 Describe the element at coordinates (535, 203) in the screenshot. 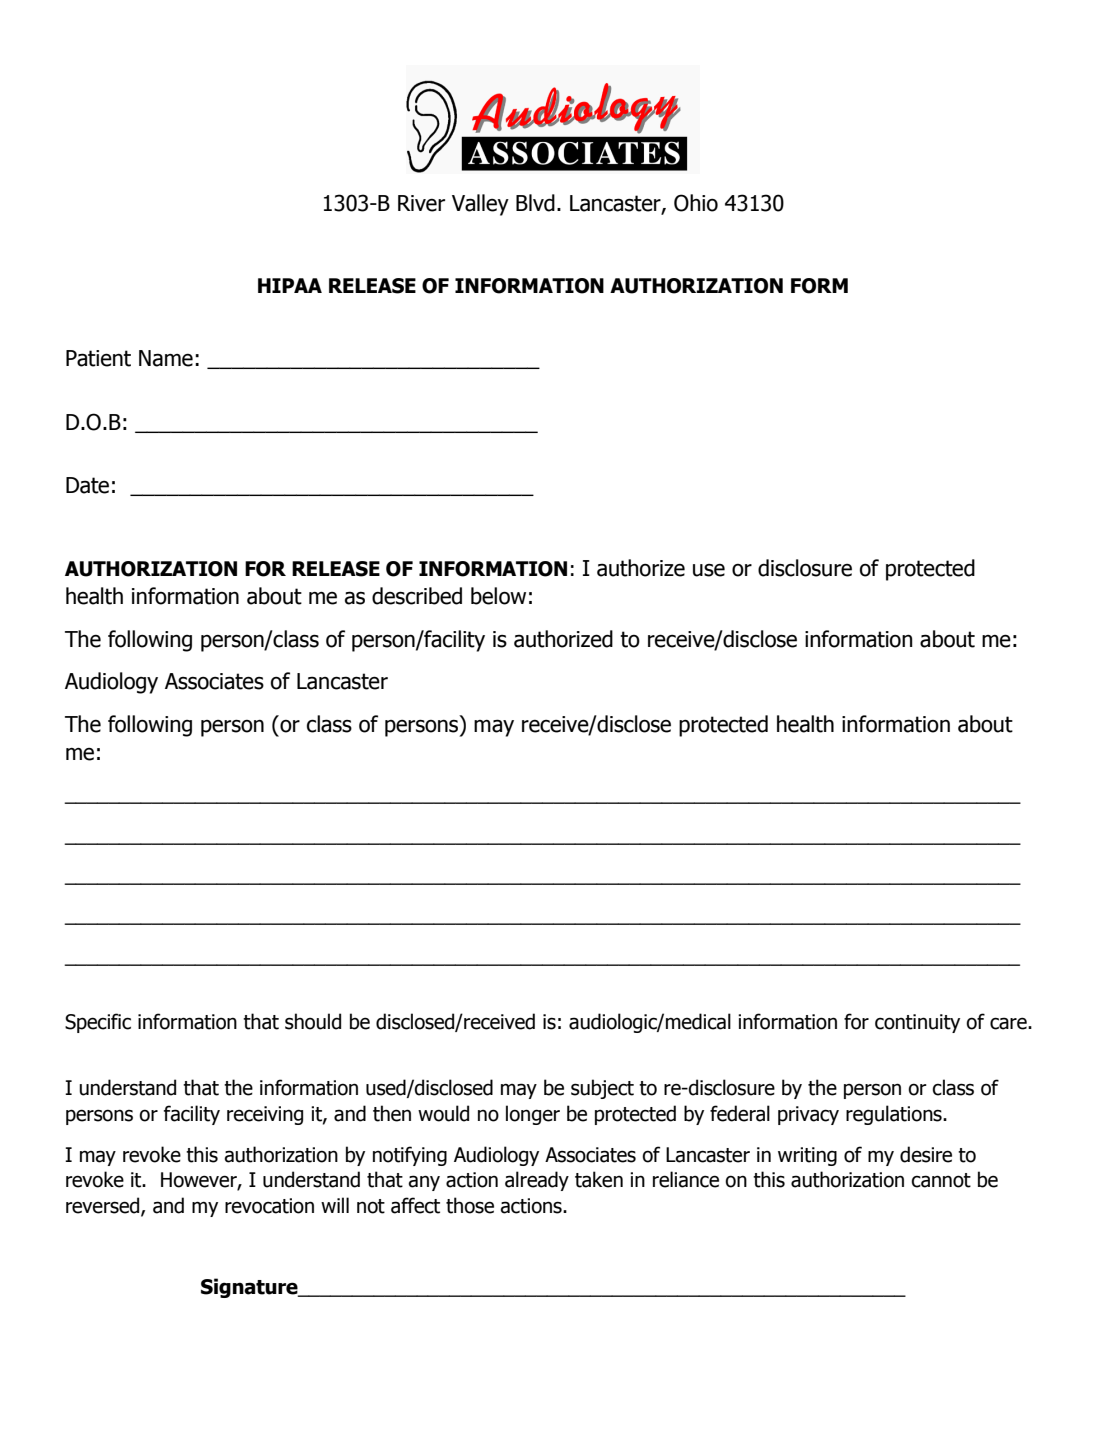

I see `Blvd` at that location.
